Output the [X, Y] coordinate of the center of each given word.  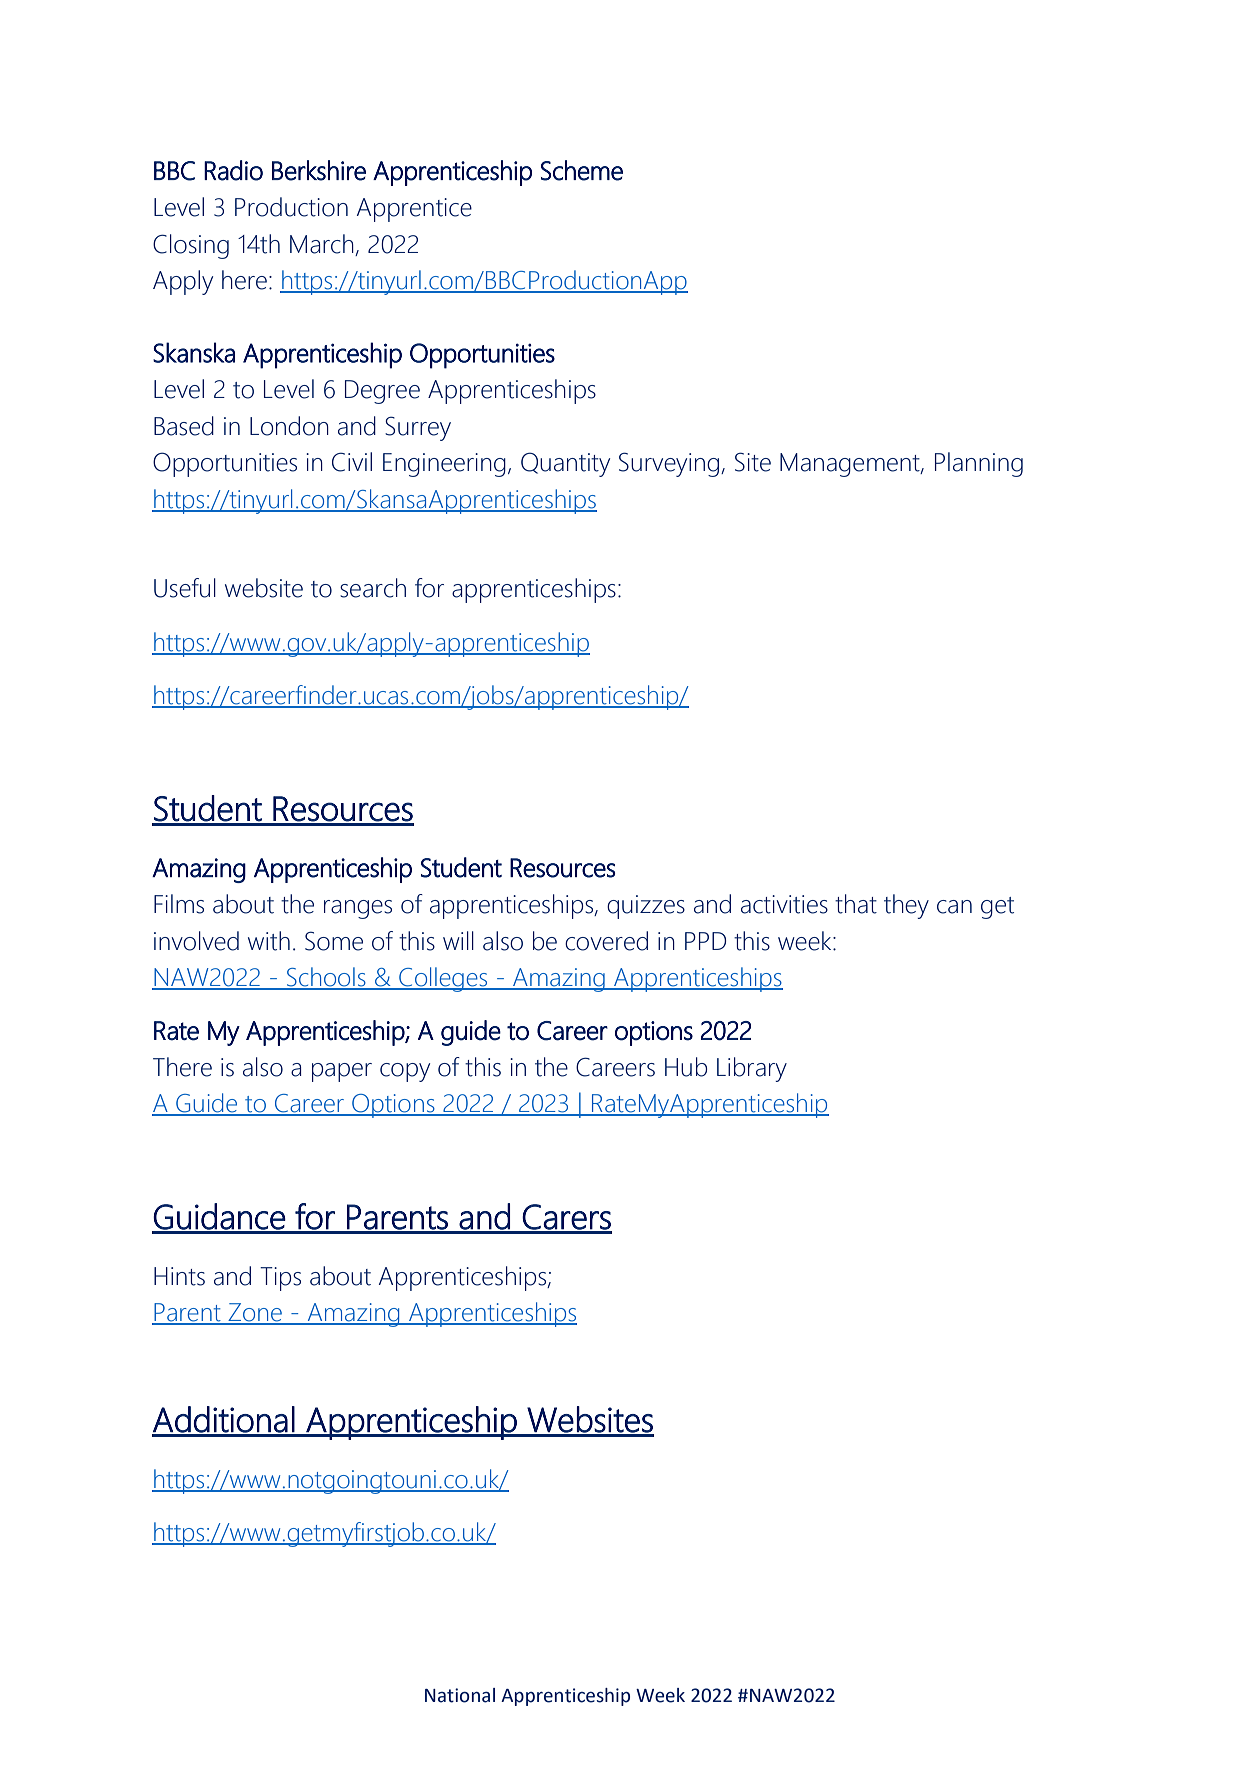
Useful [185, 588]
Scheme [582, 170]
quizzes [646, 907]
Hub [686, 1067]
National [460, 1695]
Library [752, 1069]
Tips [280, 1279]
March [322, 244]
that [856, 904]
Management [851, 465]
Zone [255, 1313]
